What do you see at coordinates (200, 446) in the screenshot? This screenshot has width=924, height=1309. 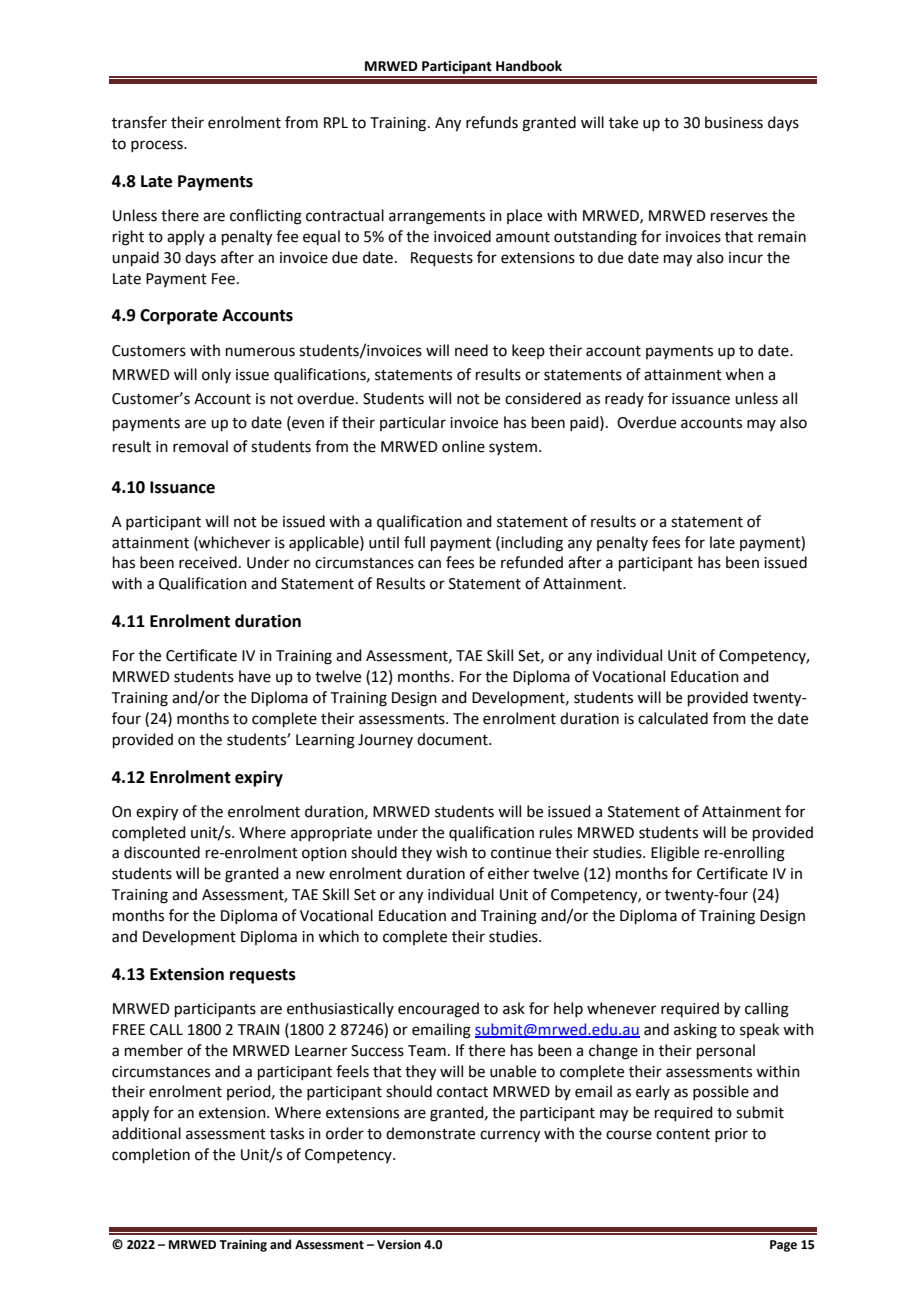 I see `removal` at bounding box center [200, 446].
